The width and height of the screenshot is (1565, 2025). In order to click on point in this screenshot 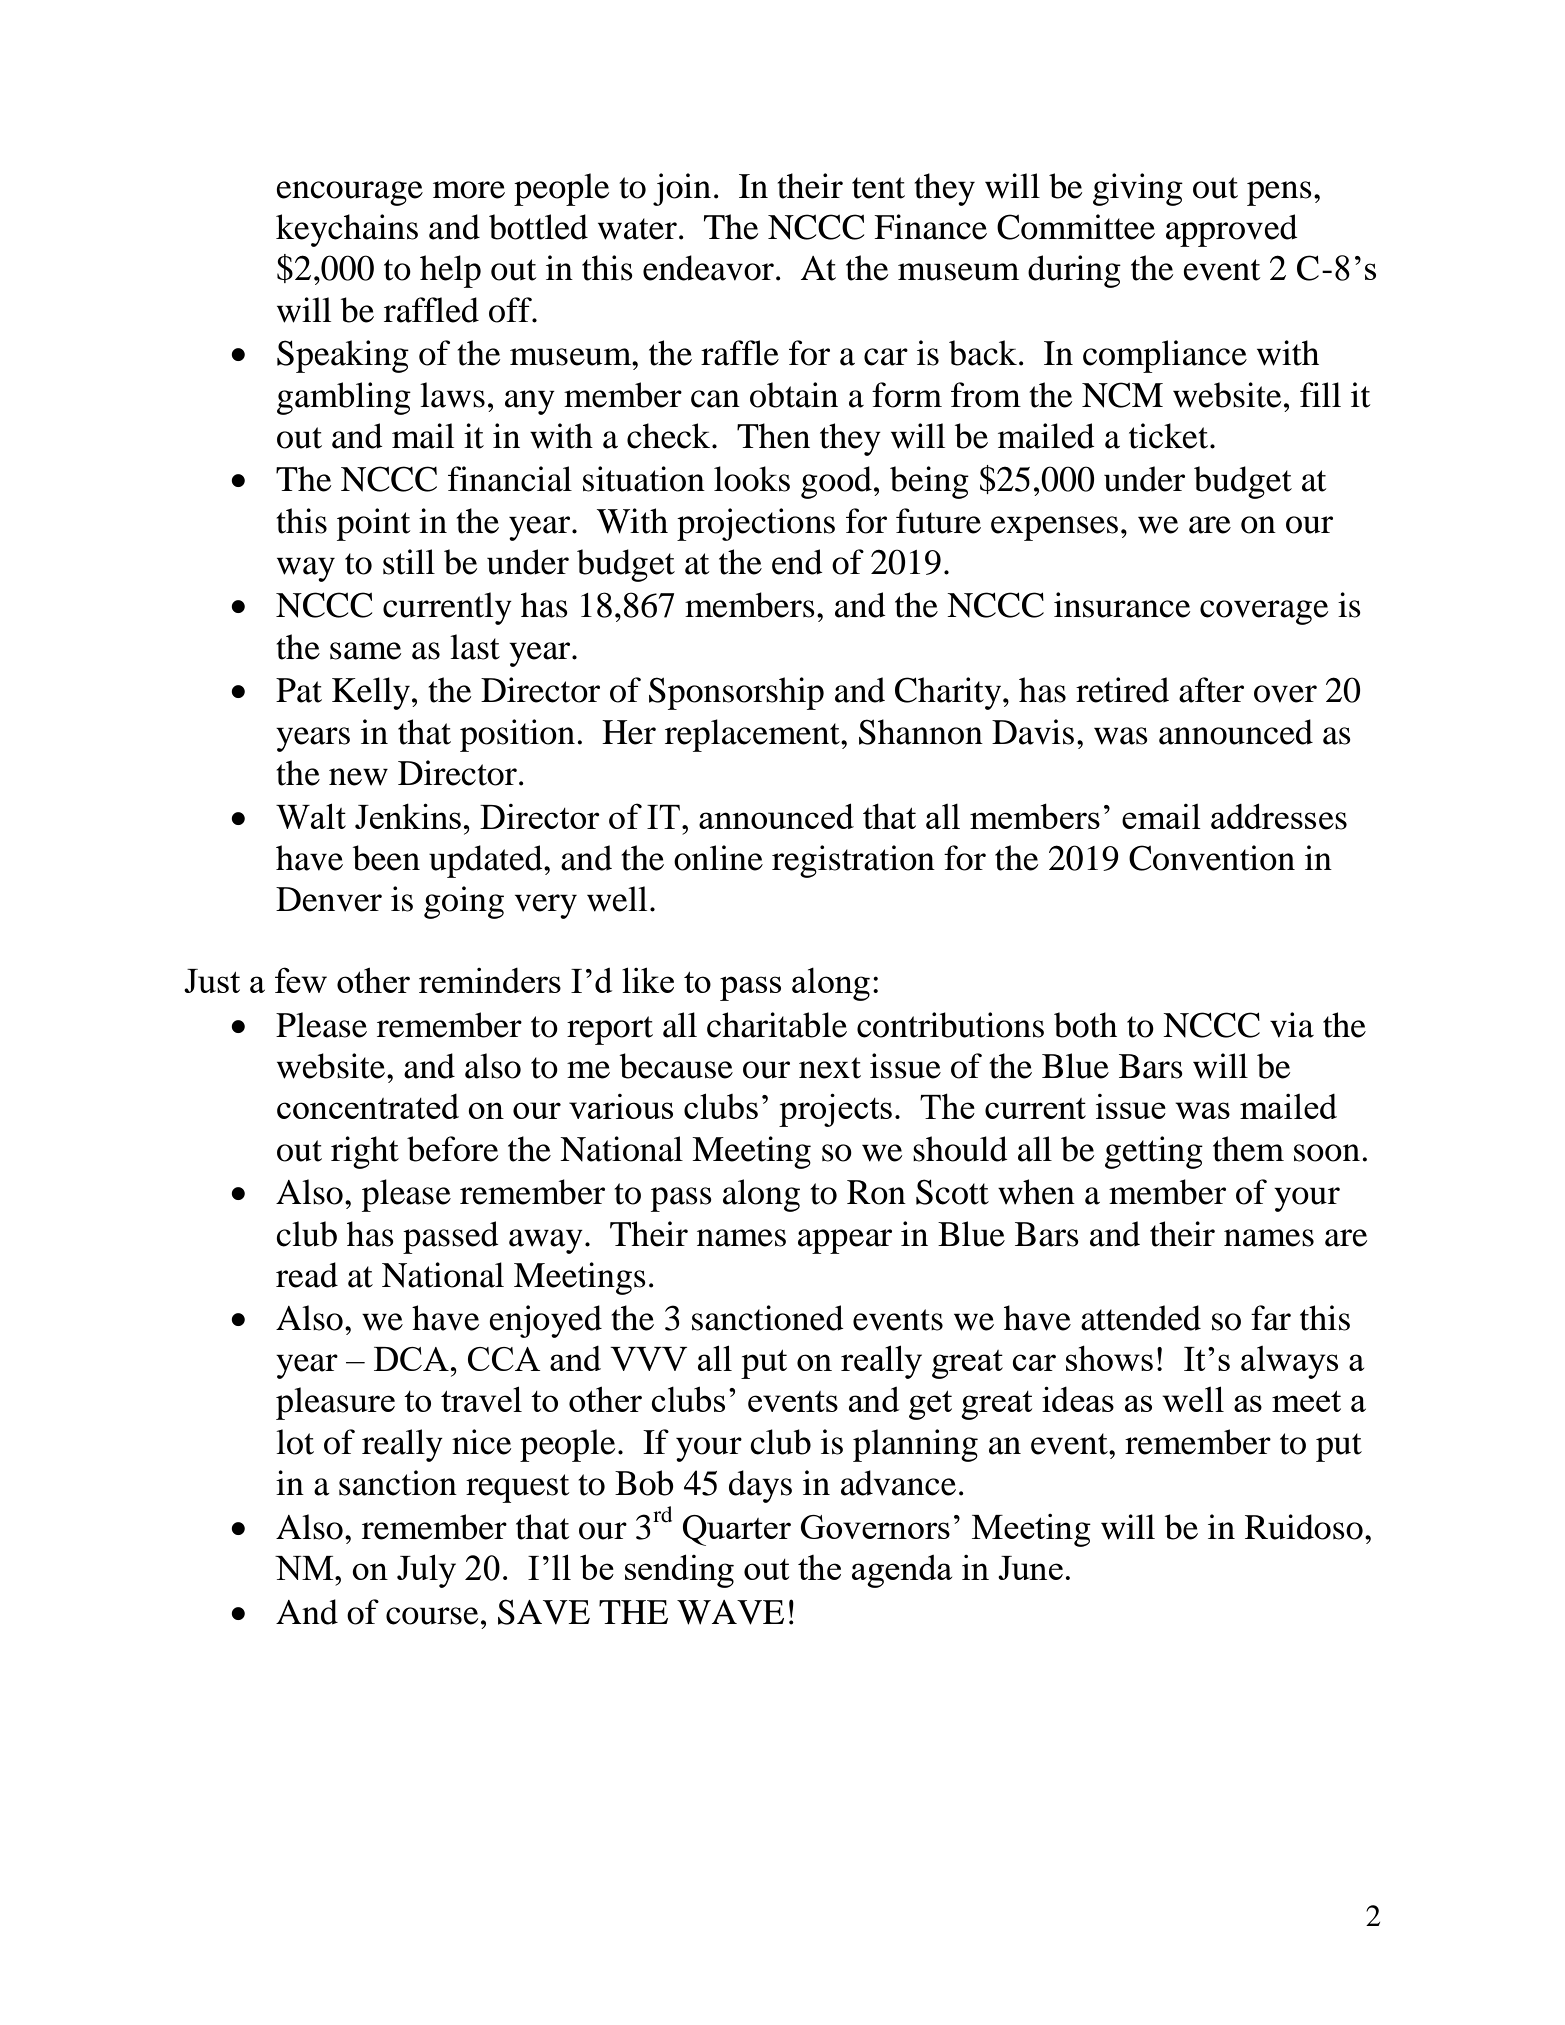, I will do `click(373, 524)`.
